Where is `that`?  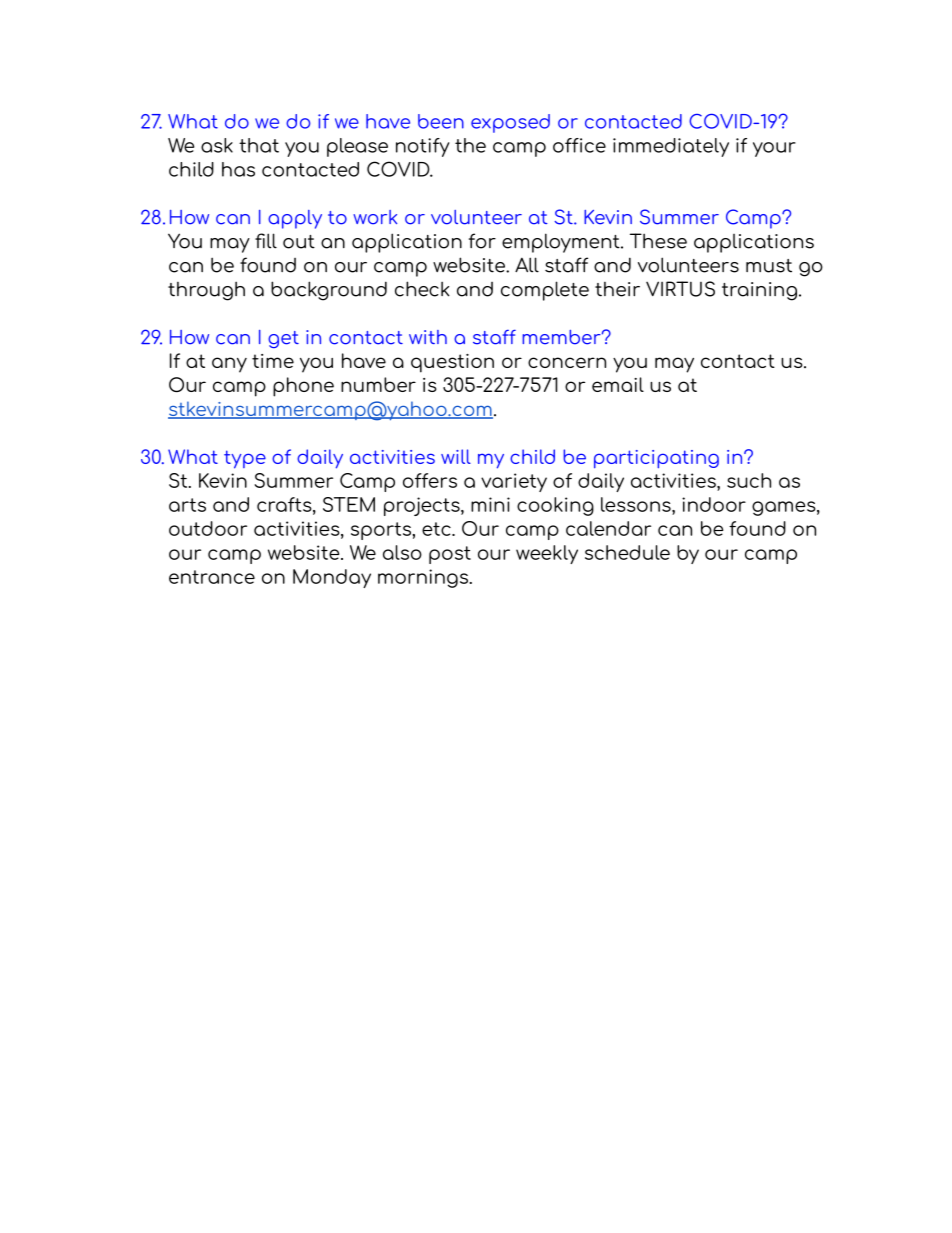 that is located at coordinates (259, 145).
